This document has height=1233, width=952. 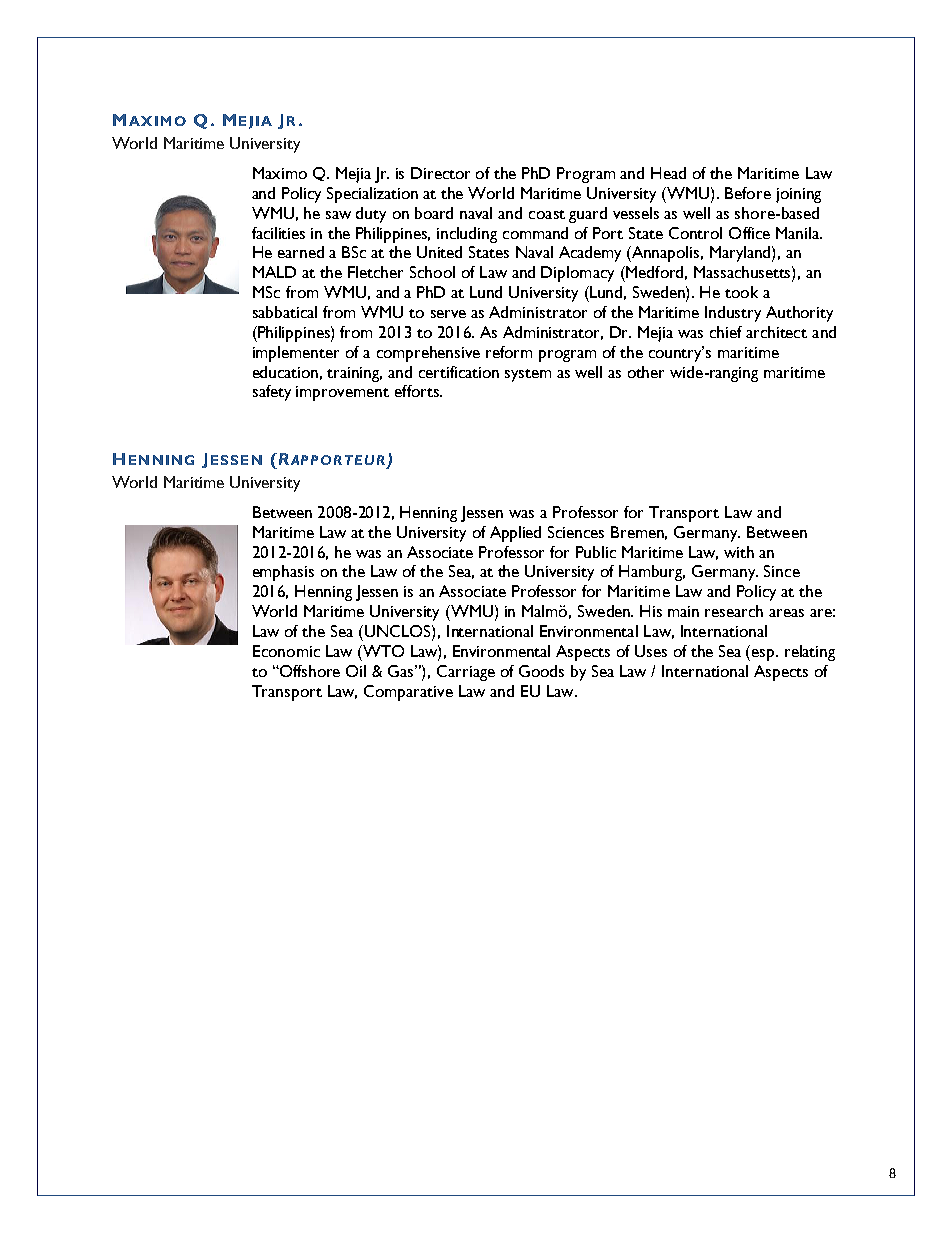 I want to click on coast, so click(x=547, y=214).
